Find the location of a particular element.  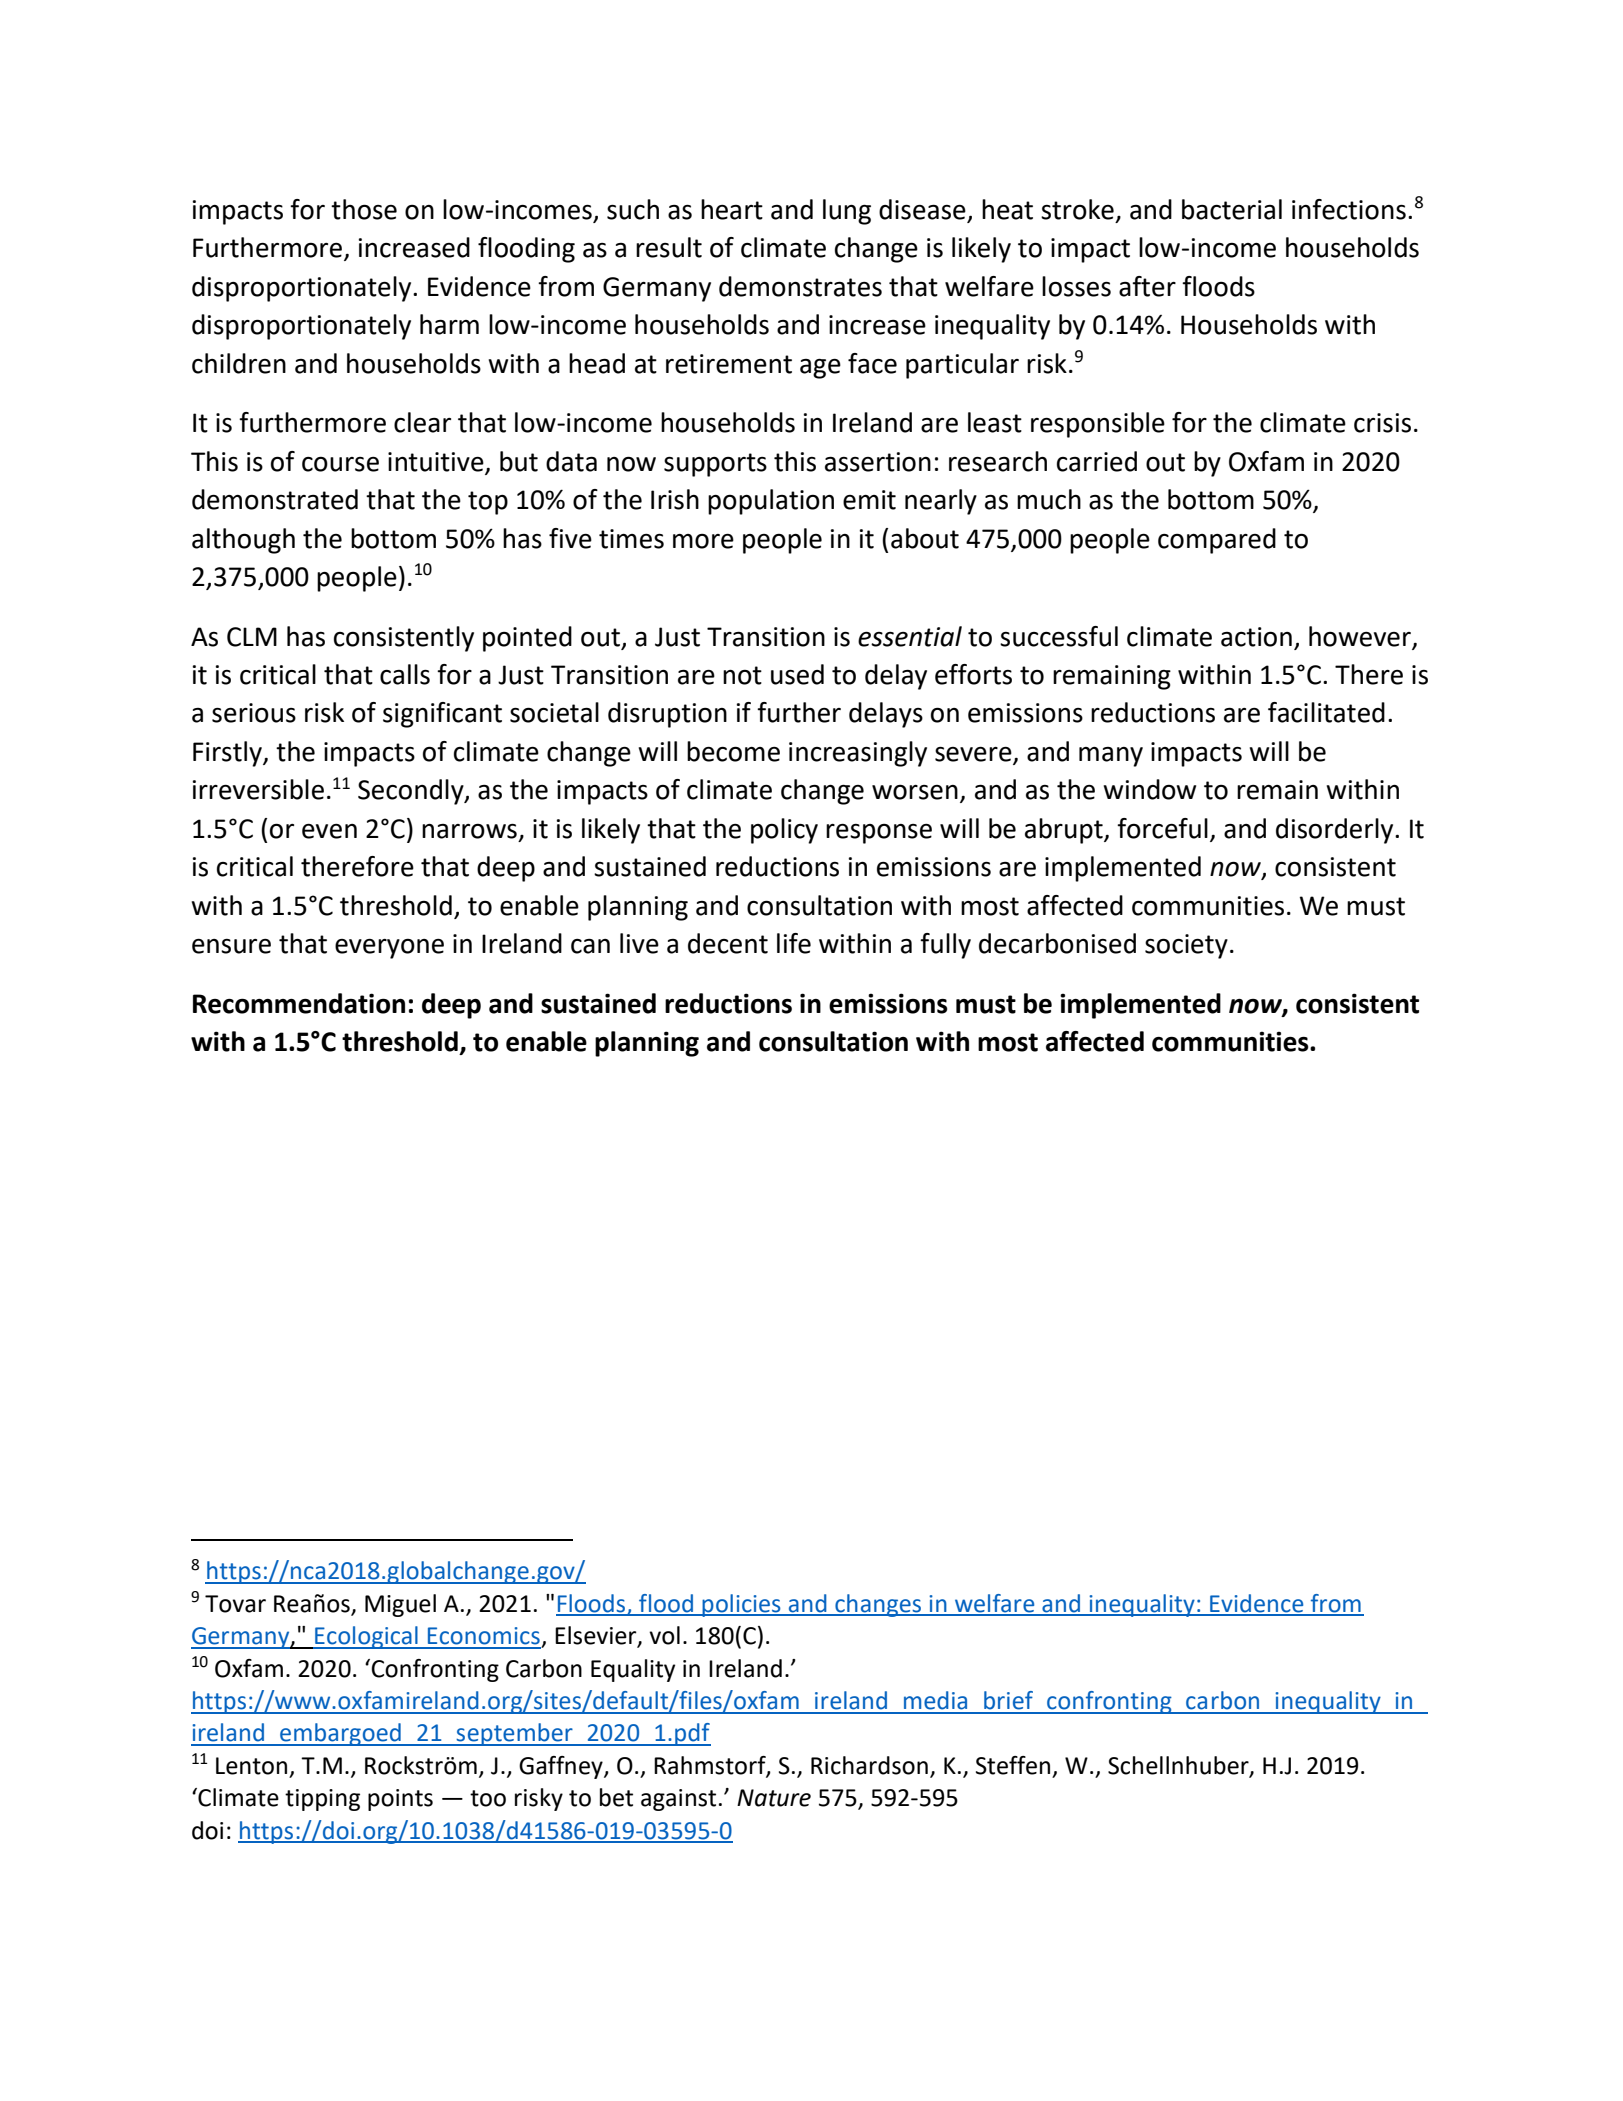

bacterial is located at coordinates (1232, 209).
